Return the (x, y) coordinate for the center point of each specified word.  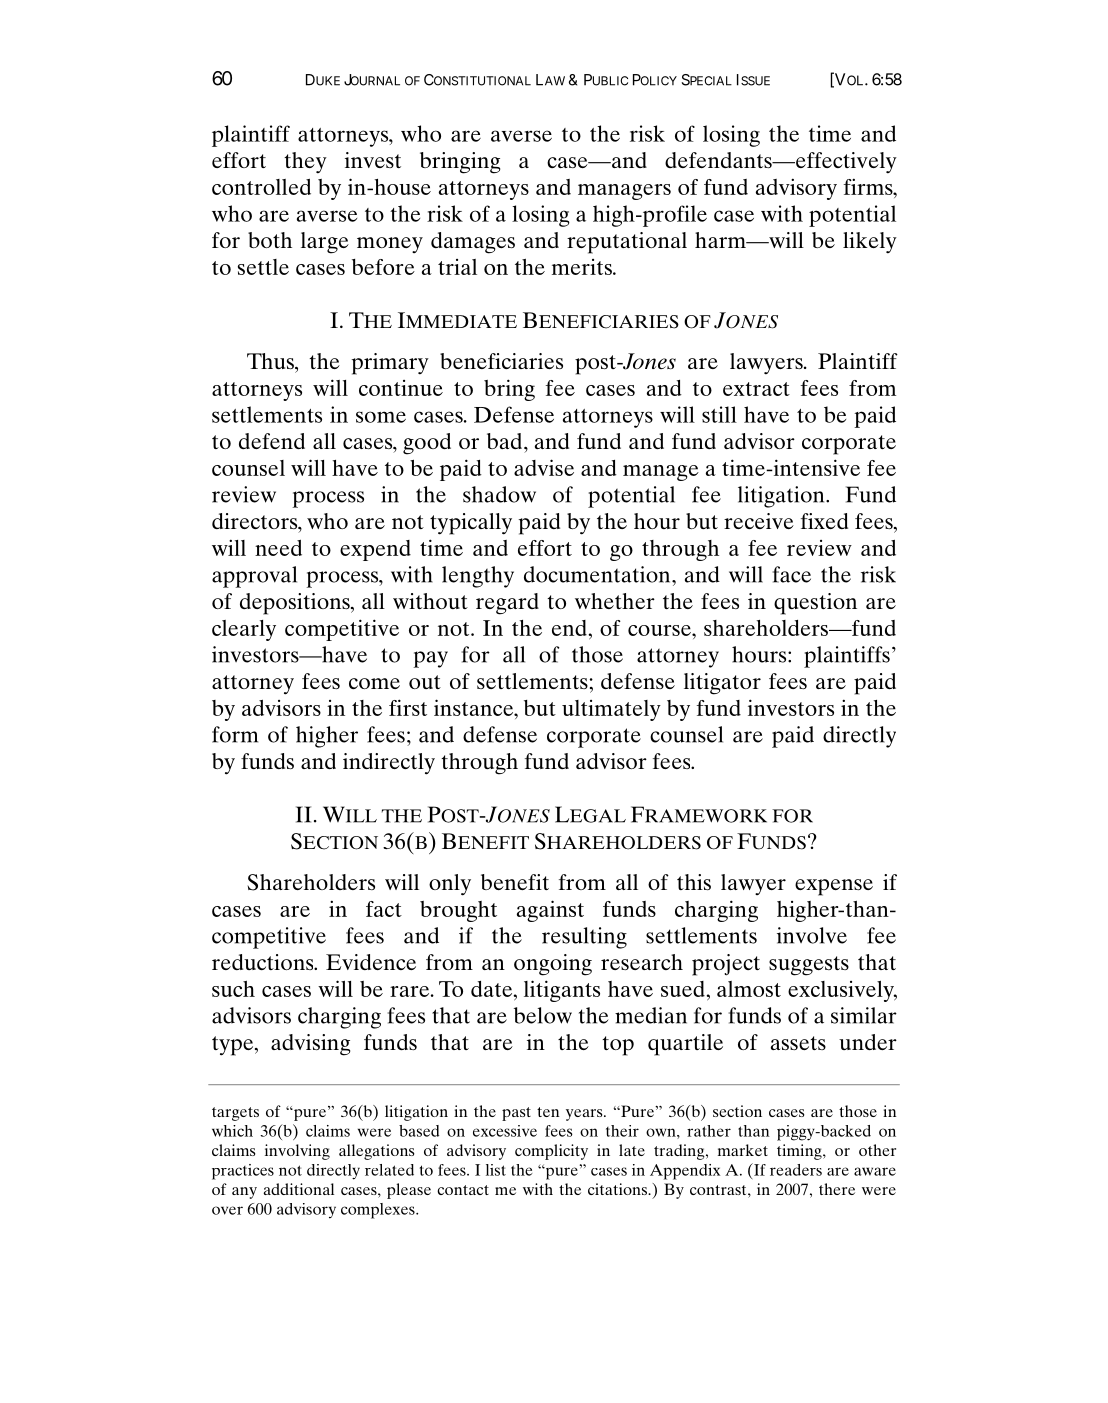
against (550, 911)
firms (869, 186)
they (305, 163)
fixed (824, 521)
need (278, 548)
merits (583, 267)
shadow (499, 494)
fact (384, 909)
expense (834, 887)
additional (298, 1189)
